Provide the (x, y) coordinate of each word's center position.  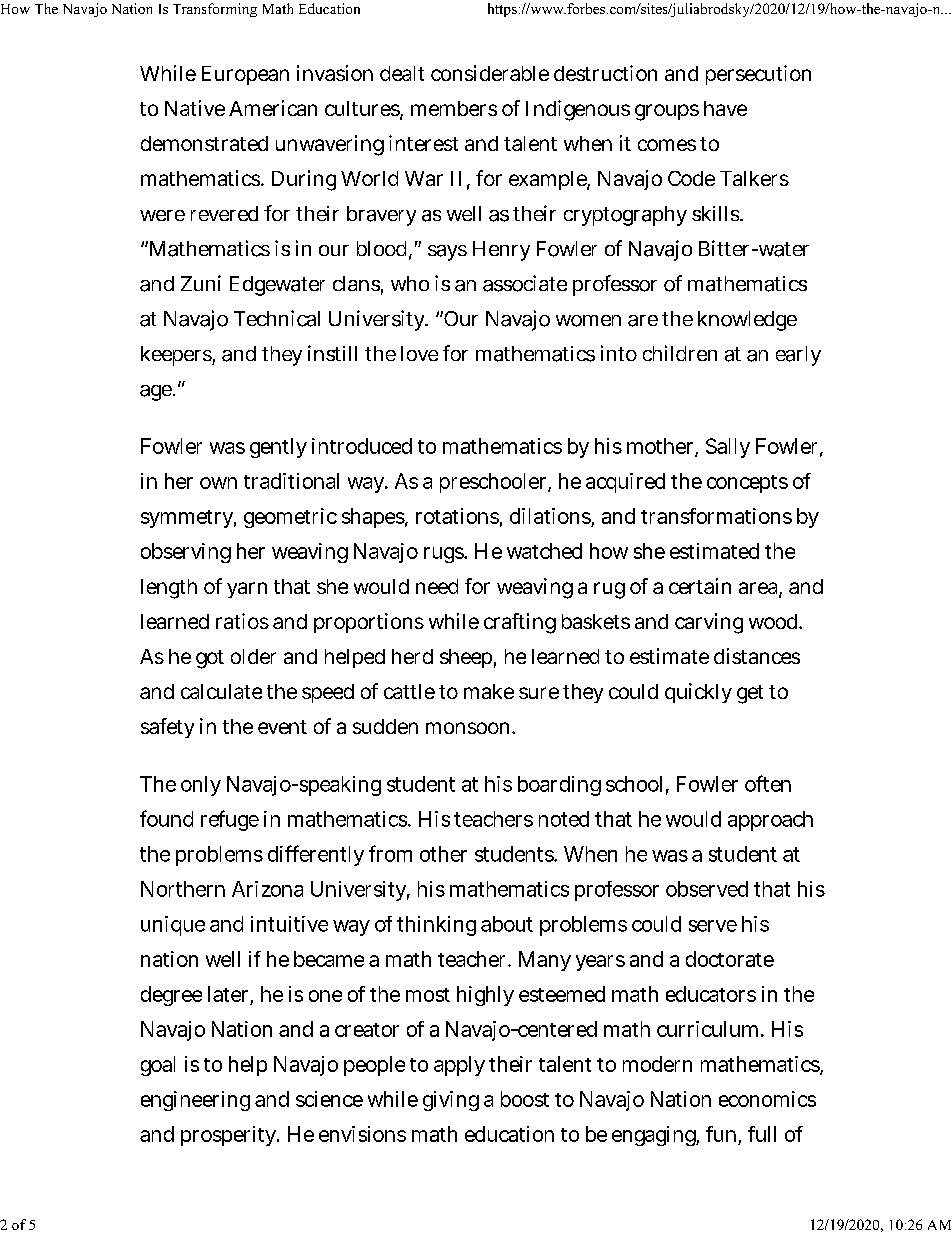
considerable (490, 73)
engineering (195, 1101)
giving (451, 1101)
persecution (758, 75)
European (245, 75)
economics (767, 1099)
